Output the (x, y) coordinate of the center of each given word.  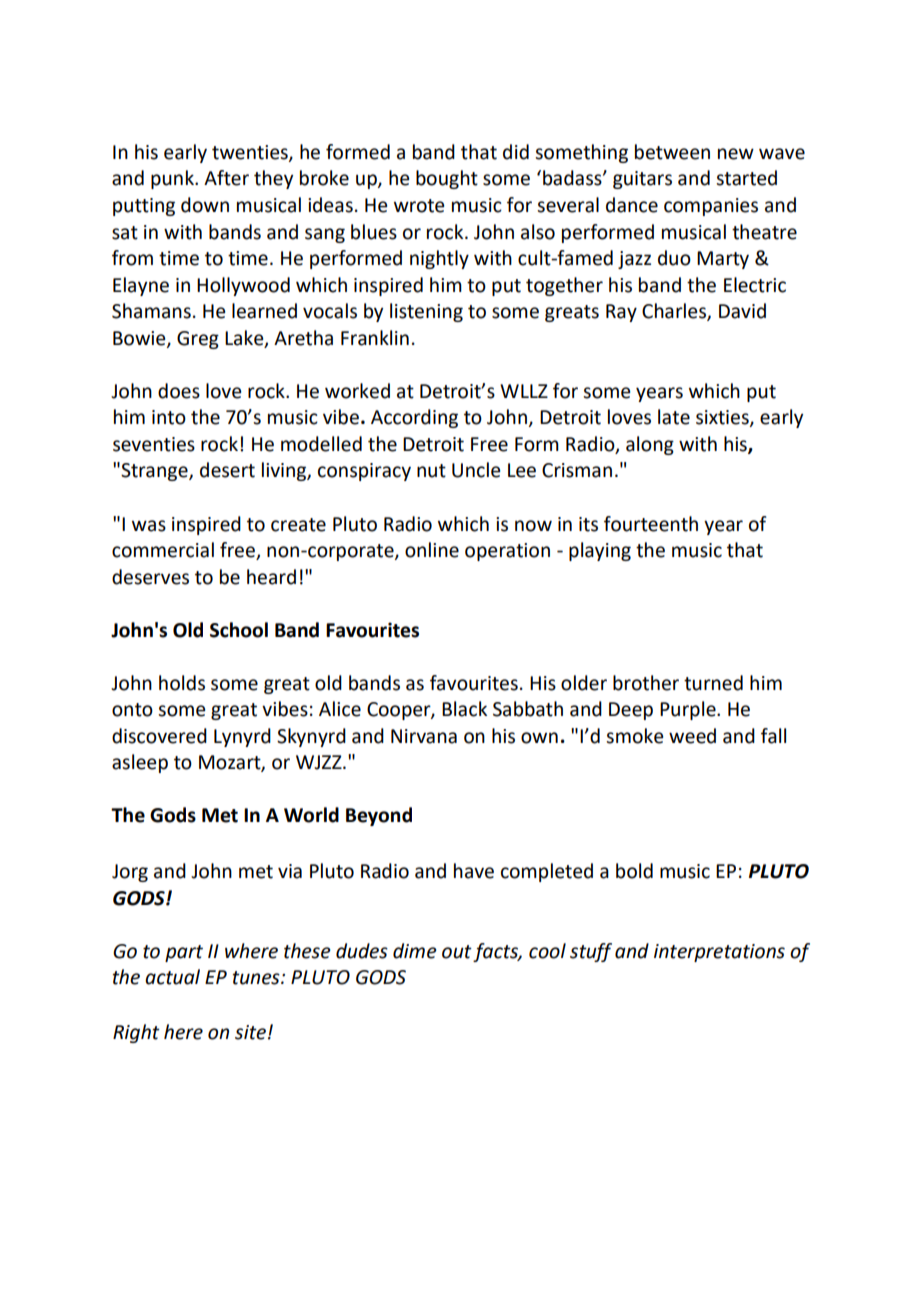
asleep (140, 763)
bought (447, 179)
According (414, 418)
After (226, 178)
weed (692, 736)
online (432, 550)
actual (172, 977)
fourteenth (651, 524)
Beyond (379, 816)
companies (711, 207)
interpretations (719, 953)
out (457, 952)
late (674, 417)
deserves (150, 577)
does (179, 391)
